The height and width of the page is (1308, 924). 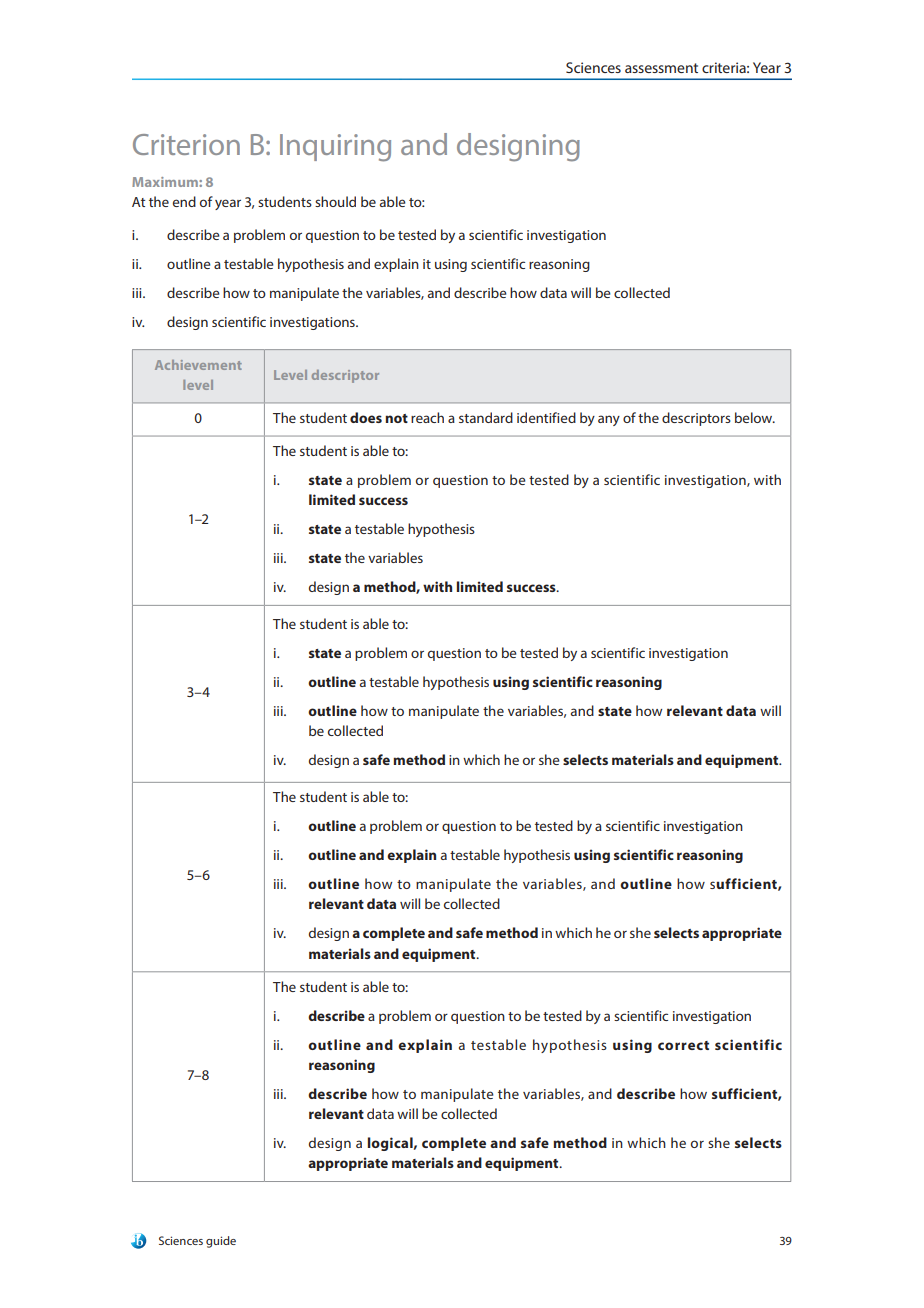 I want to click on Inquiring, so click(x=335, y=148).
